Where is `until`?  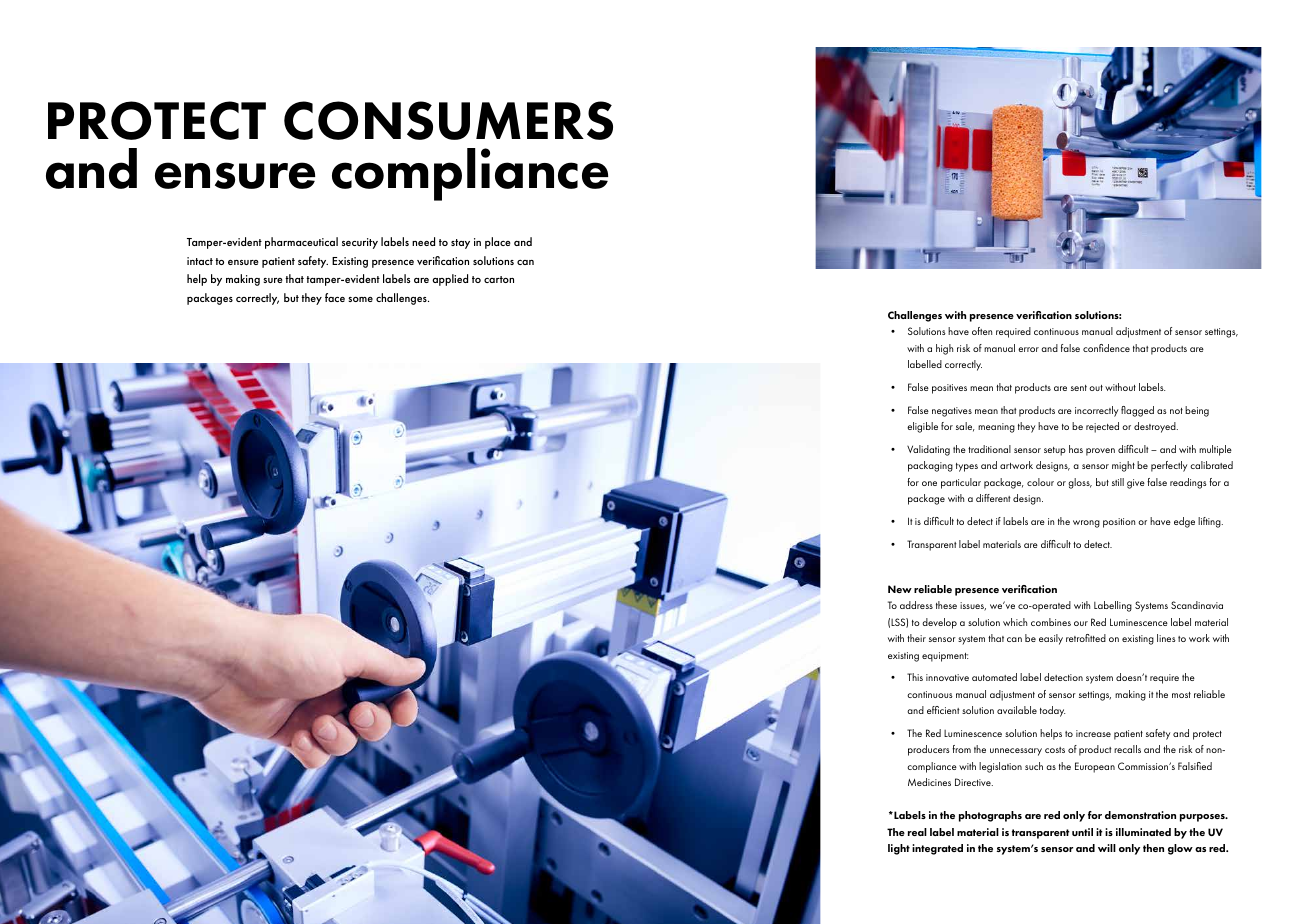
until is located at coordinates (1082, 832).
